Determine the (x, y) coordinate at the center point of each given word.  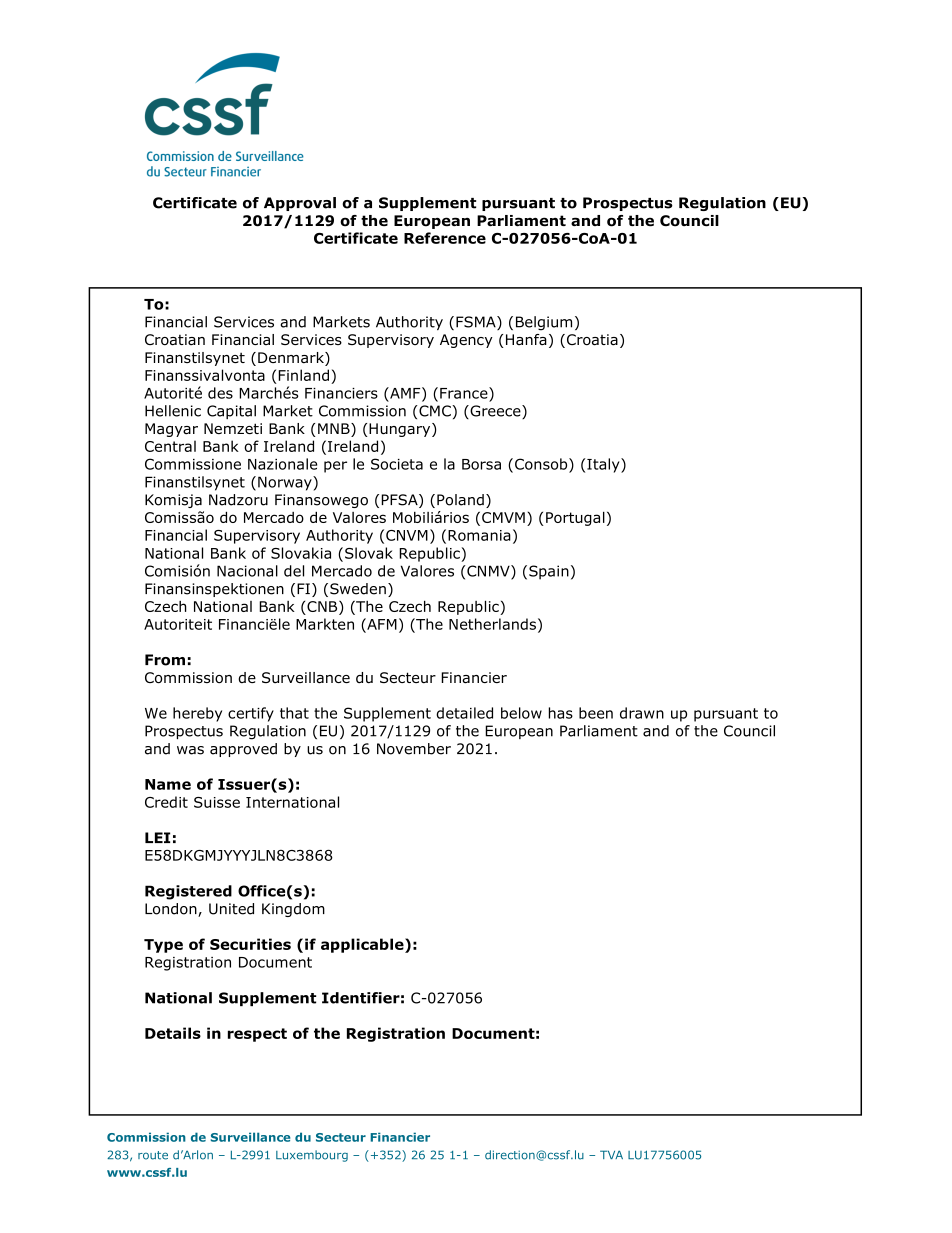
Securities (250, 944)
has (561, 713)
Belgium (544, 323)
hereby (197, 714)
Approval (300, 204)
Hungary (400, 430)
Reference (445, 238)
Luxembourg (312, 1156)
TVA (611, 1154)
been (596, 713)
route (153, 1155)
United (231, 909)
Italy (603, 465)
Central (170, 446)
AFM (381, 624)
